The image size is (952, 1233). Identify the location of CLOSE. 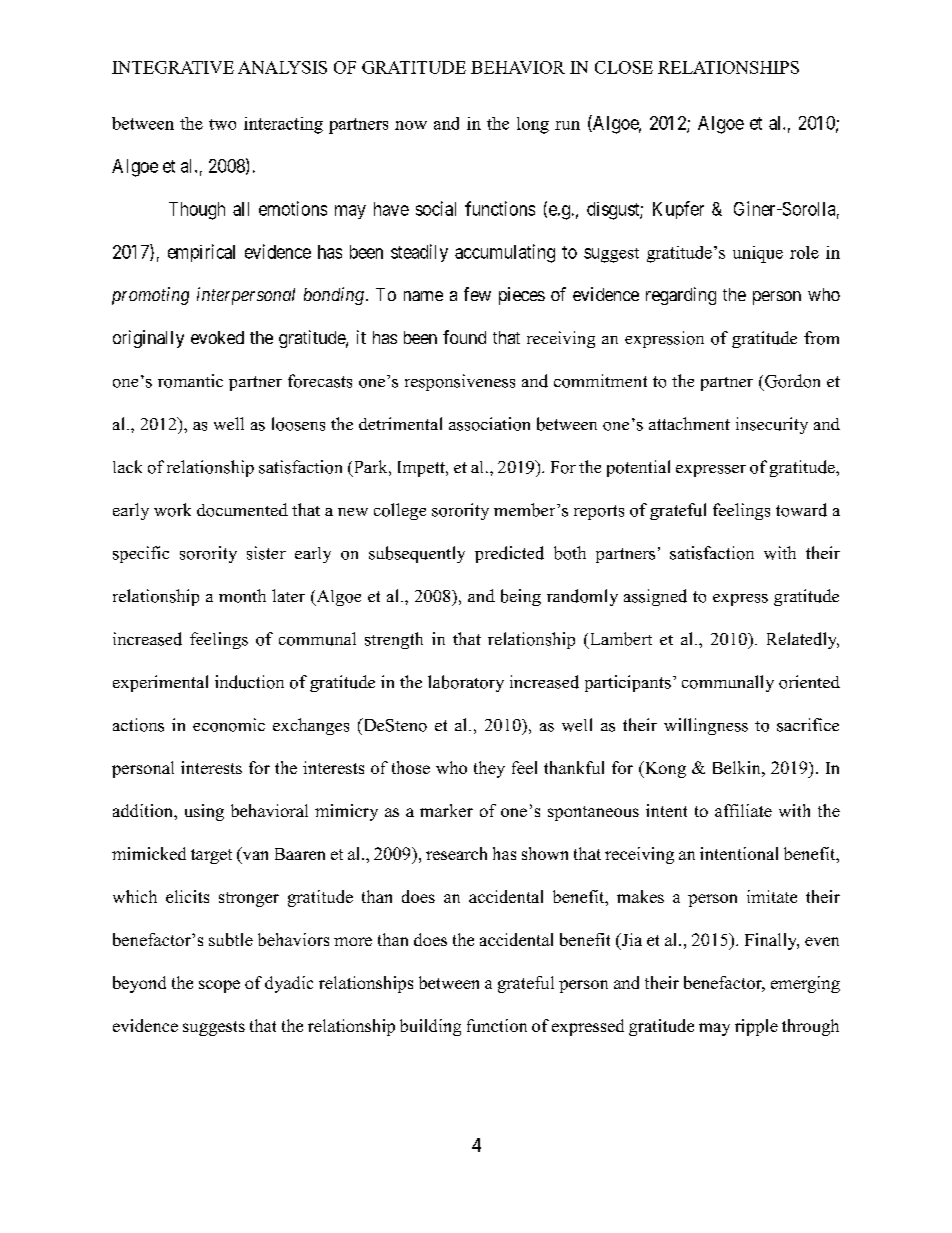
(624, 67).
